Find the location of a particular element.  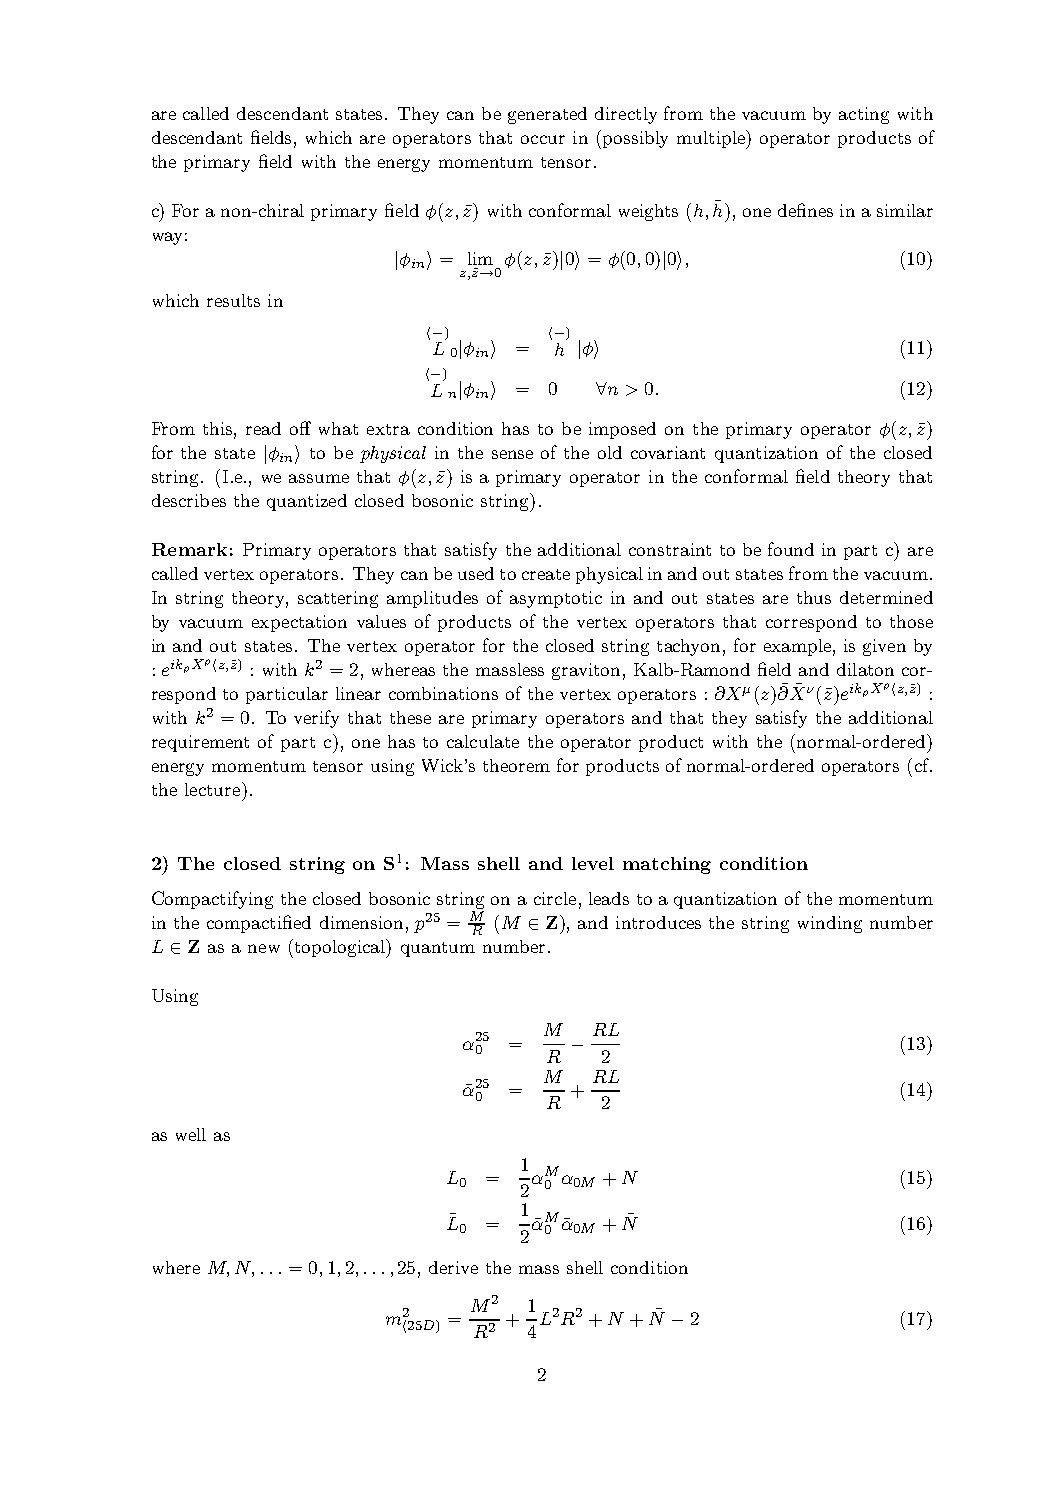

verify is located at coordinates (316, 719).
